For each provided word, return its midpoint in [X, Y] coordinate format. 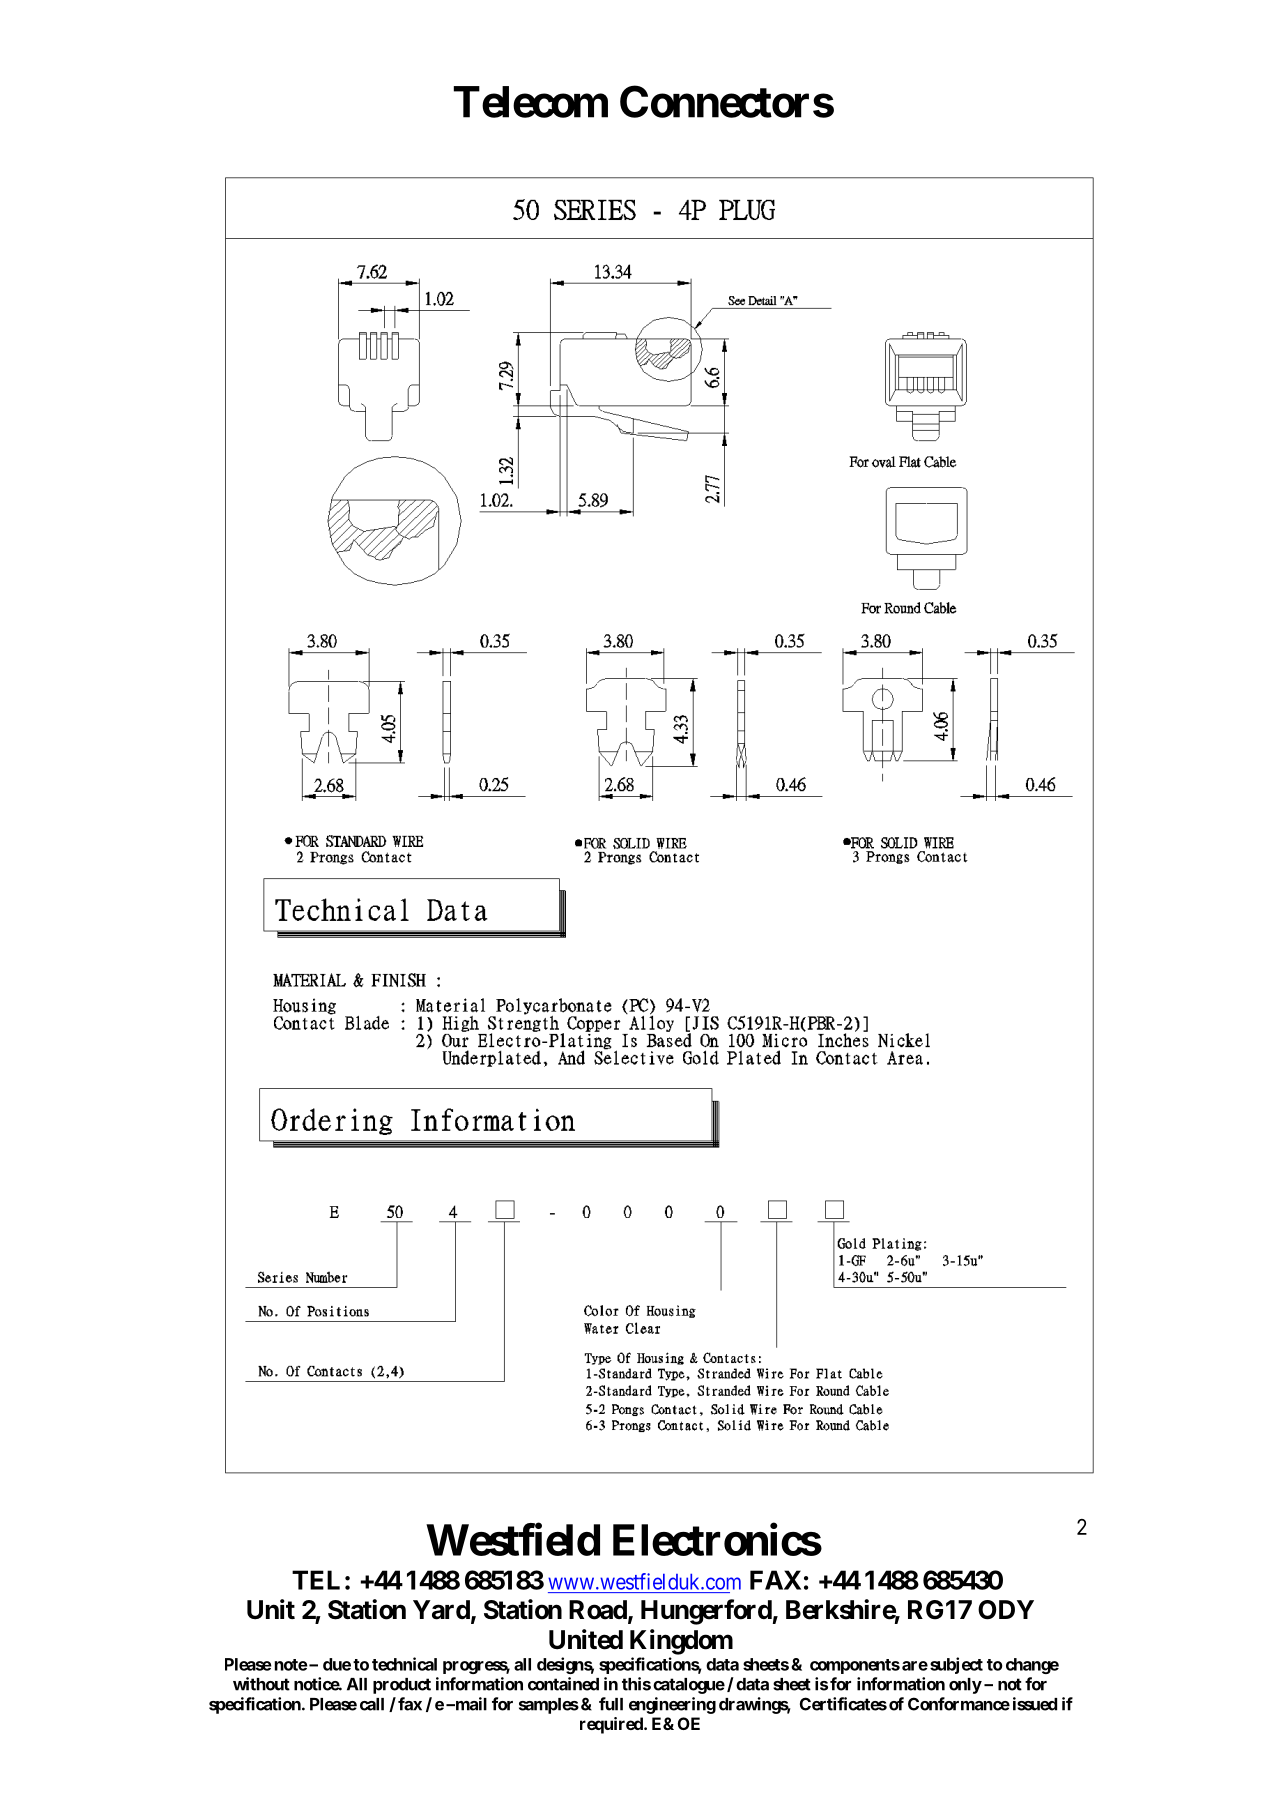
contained [563, 1684]
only [965, 1686]
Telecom [531, 102]
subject [956, 1665]
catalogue [689, 1686]
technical [404, 1664]
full [611, 1704]
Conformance [959, 1704]
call [372, 1704]
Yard [441, 1610]
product [402, 1686]
